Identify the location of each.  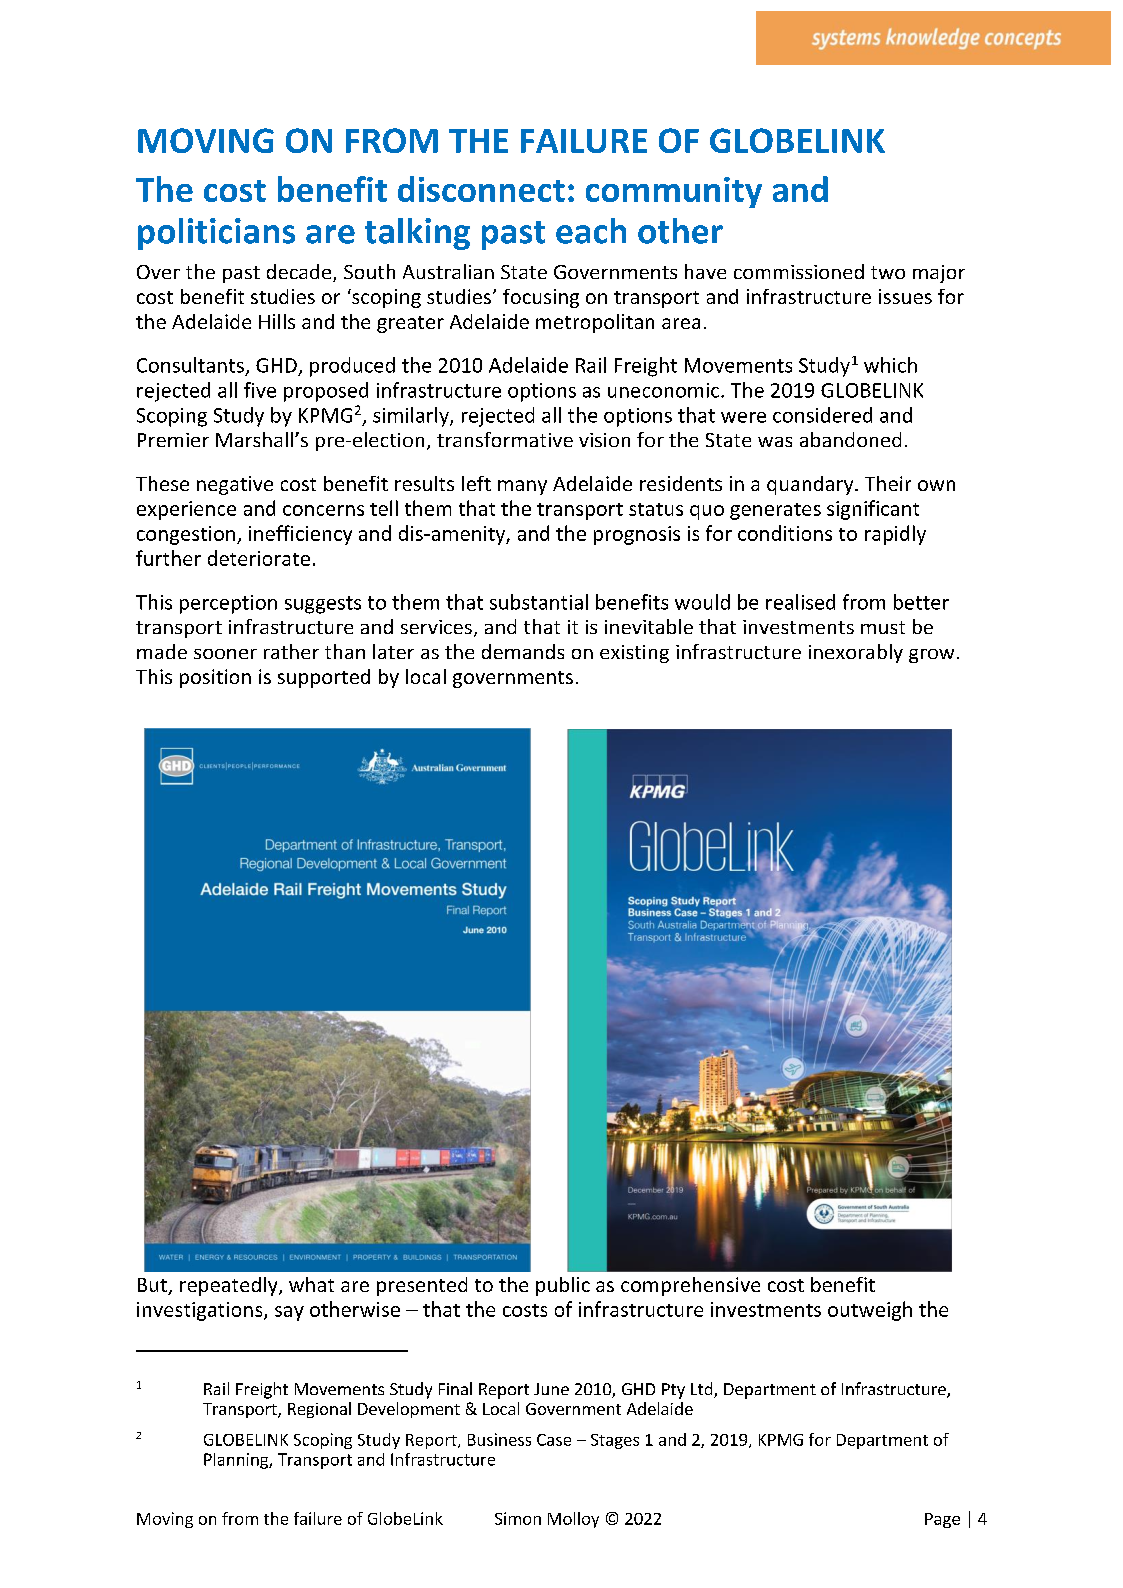
(591, 231).
